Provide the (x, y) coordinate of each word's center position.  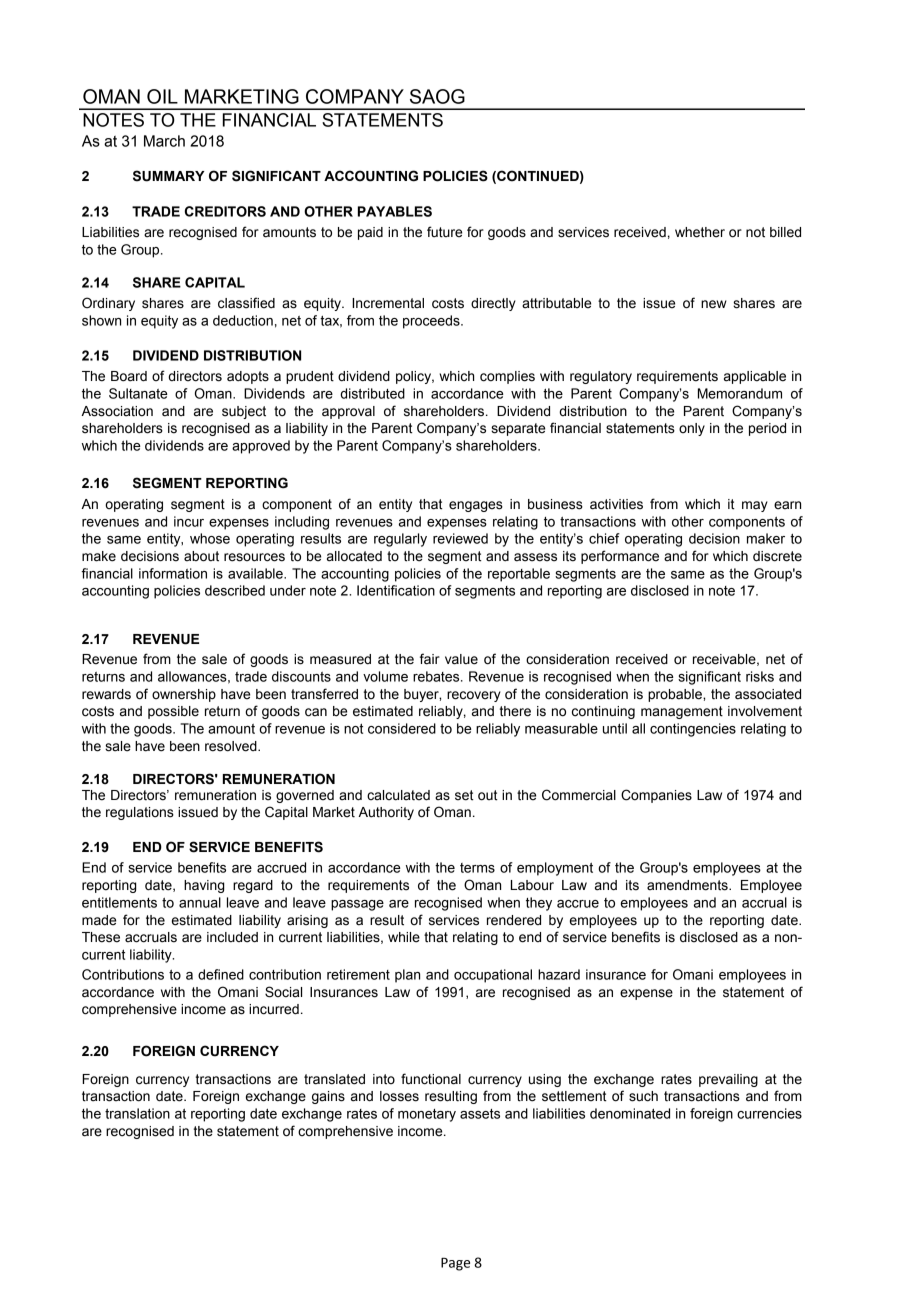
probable (676, 695)
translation (137, 1113)
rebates (437, 676)
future (444, 232)
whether (700, 232)
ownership (184, 695)
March (164, 141)
